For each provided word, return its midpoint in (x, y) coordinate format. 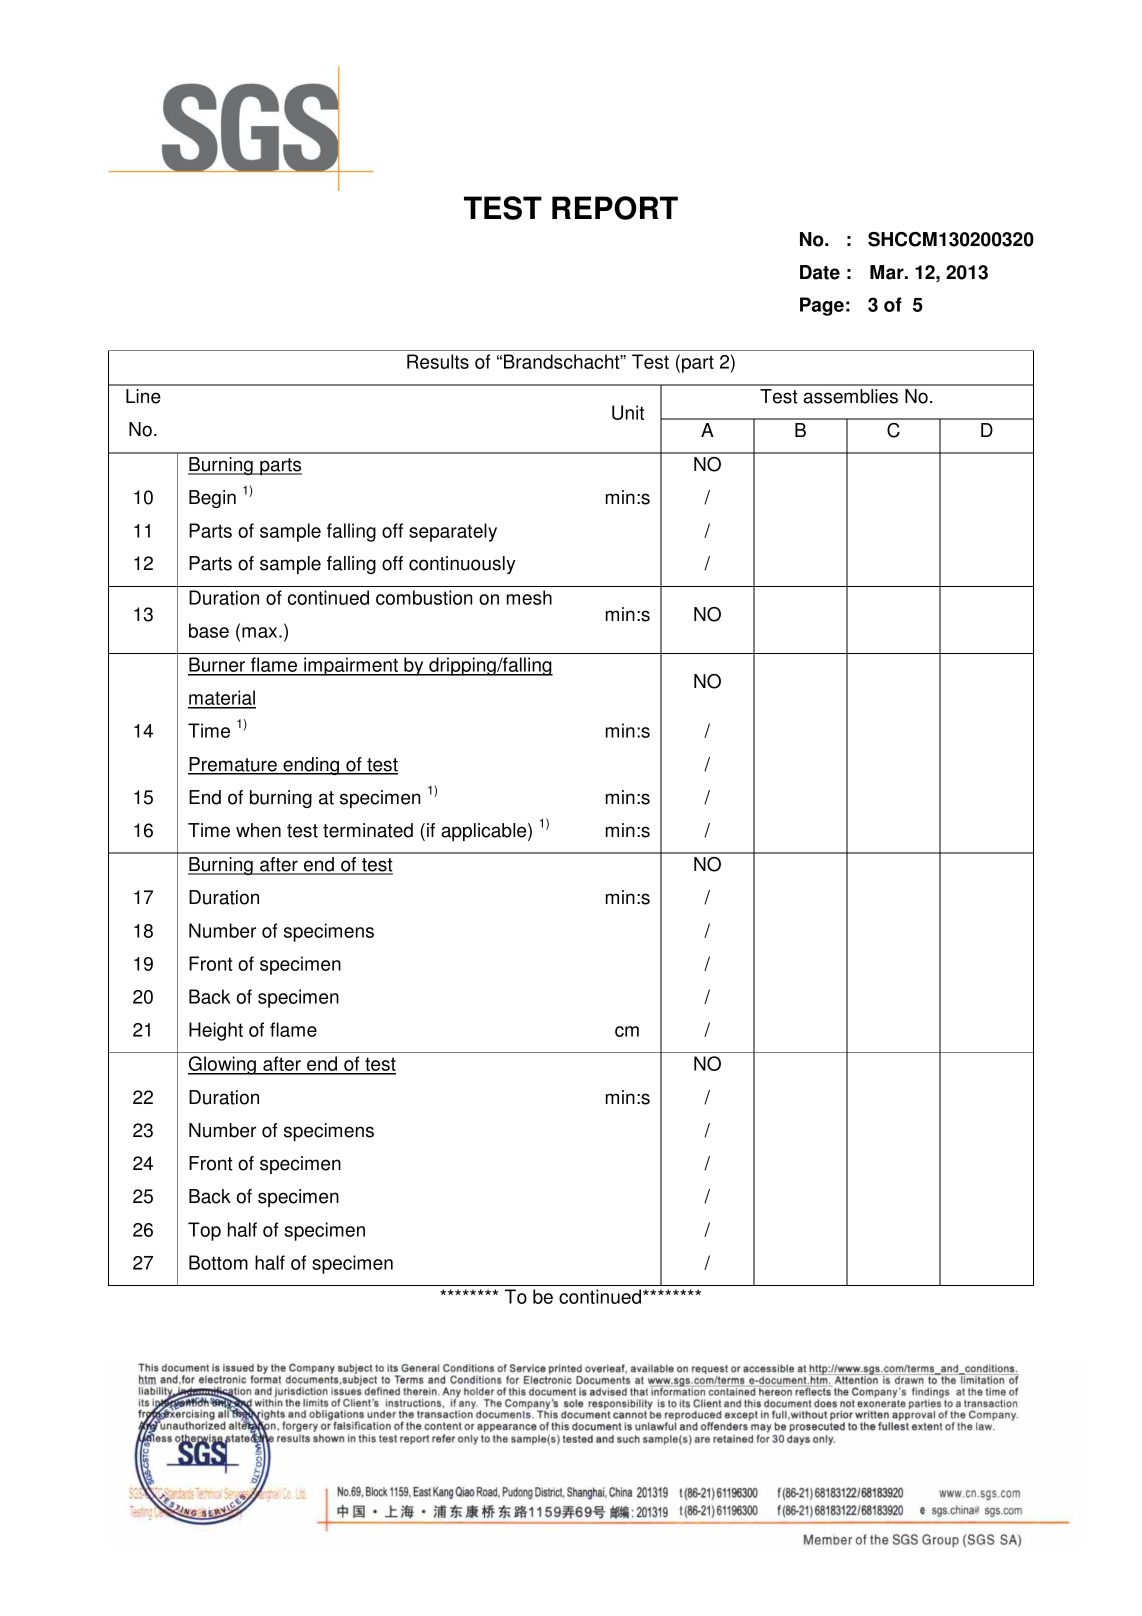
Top (204, 1231)
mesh (529, 597)
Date (820, 272)
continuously (462, 565)
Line (143, 396)
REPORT (615, 208)
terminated (368, 830)
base (209, 630)
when (258, 830)
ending (311, 766)
